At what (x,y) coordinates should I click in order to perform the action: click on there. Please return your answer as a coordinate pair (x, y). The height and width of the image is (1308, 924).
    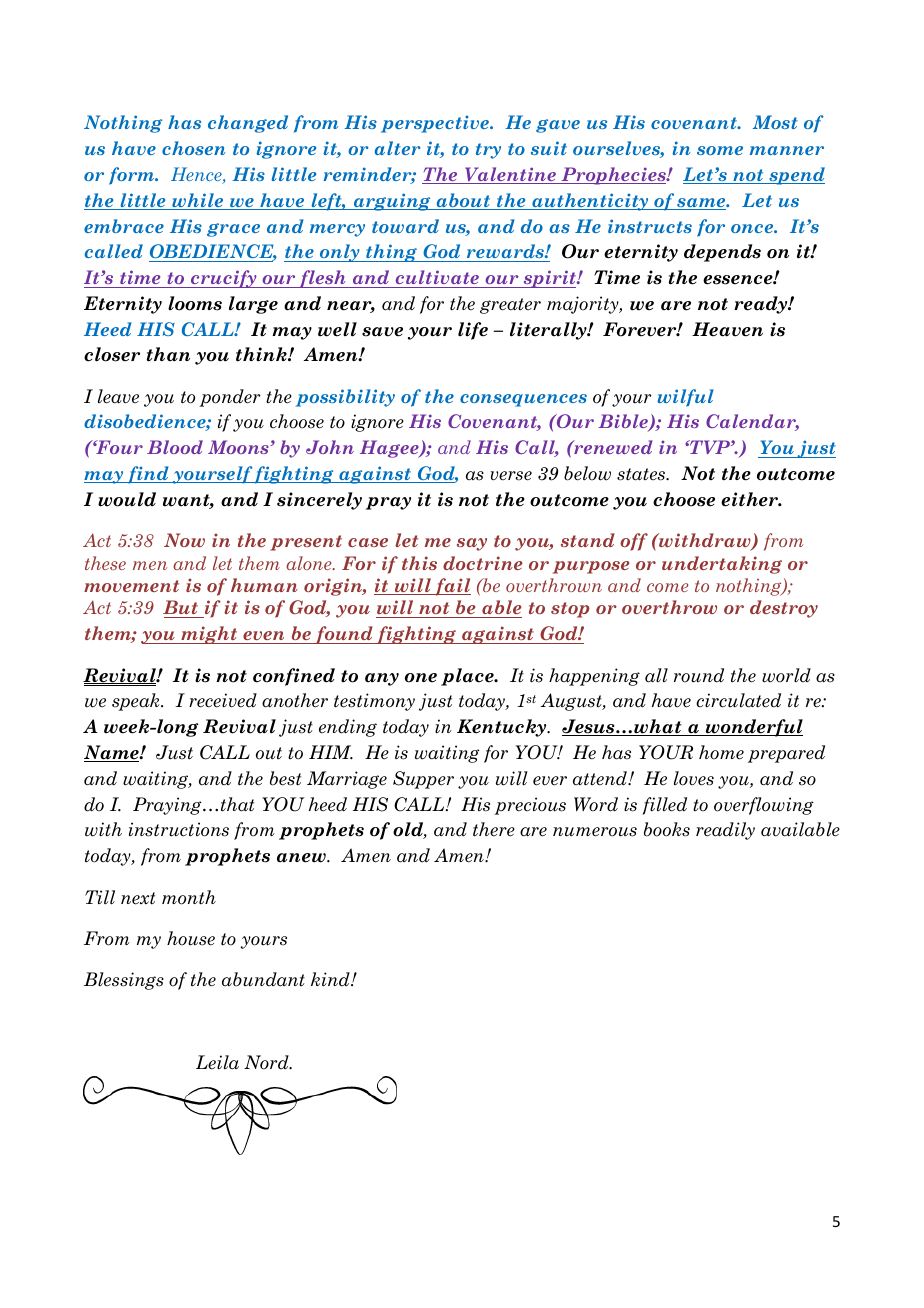
    Looking at the image, I should click on (494, 829).
